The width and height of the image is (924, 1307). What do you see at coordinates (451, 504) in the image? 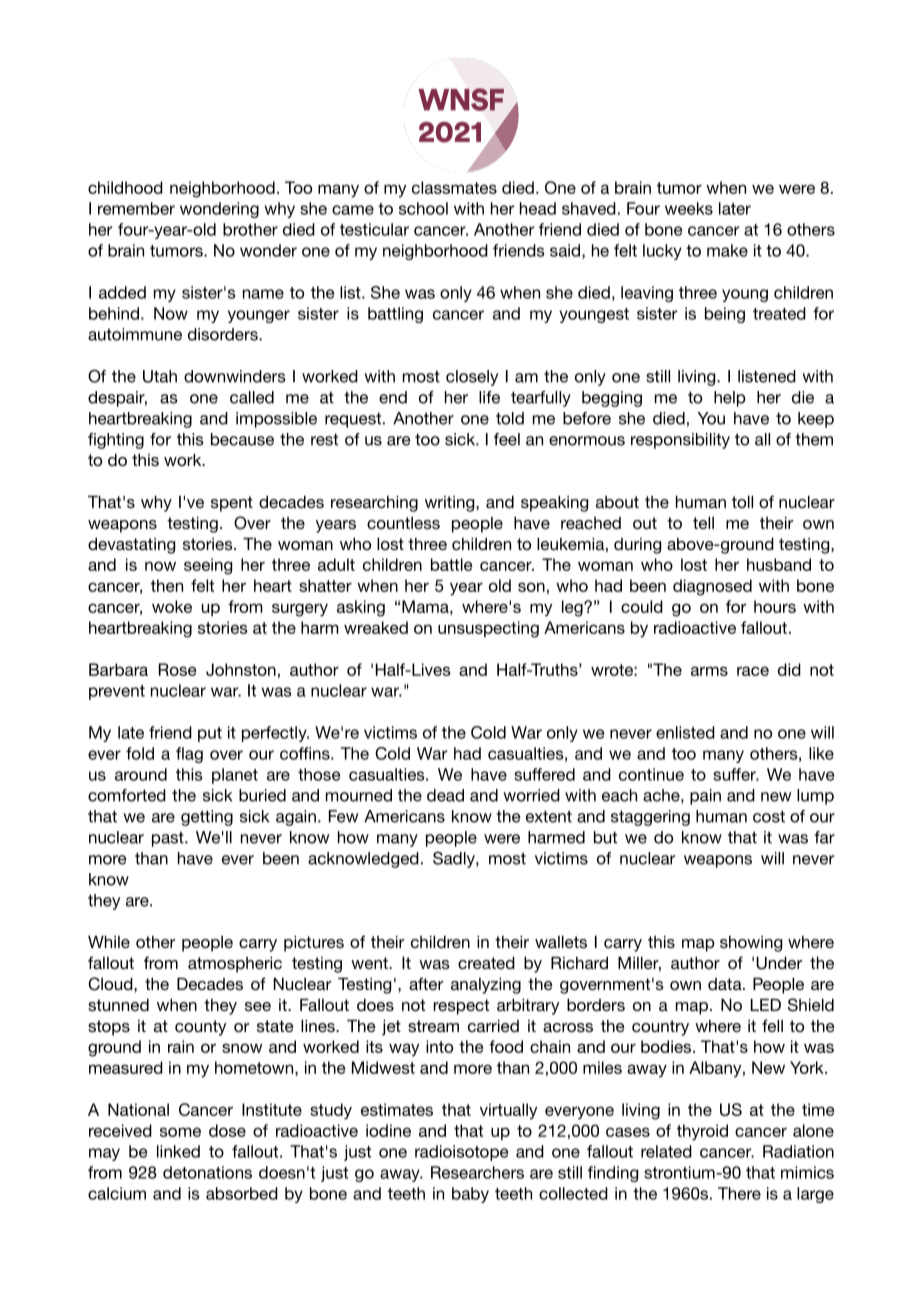
I see `writing` at bounding box center [451, 504].
